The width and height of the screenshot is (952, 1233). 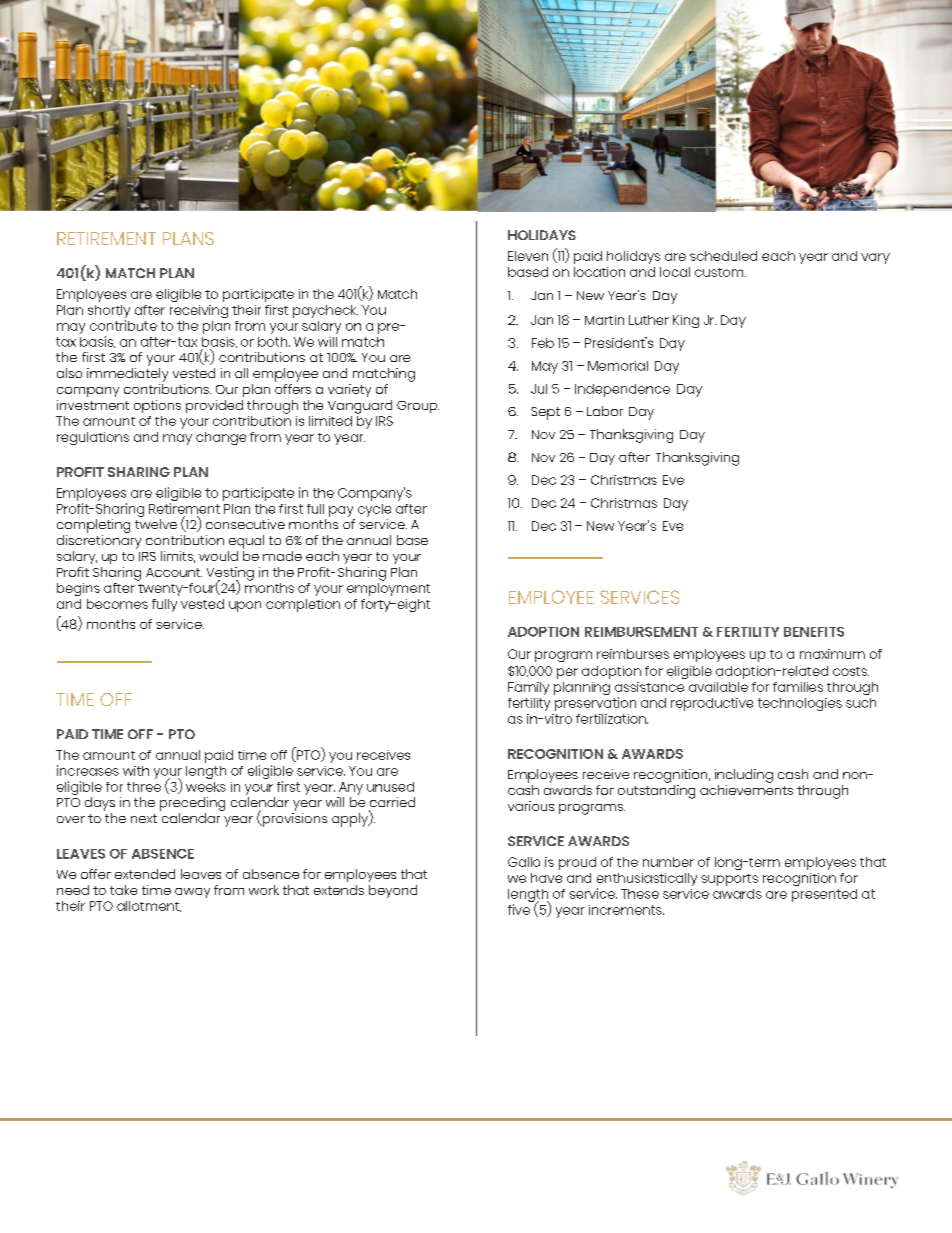 What do you see at coordinates (605, 411) in the screenshot?
I see `Labor` at bounding box center [605, 411].
